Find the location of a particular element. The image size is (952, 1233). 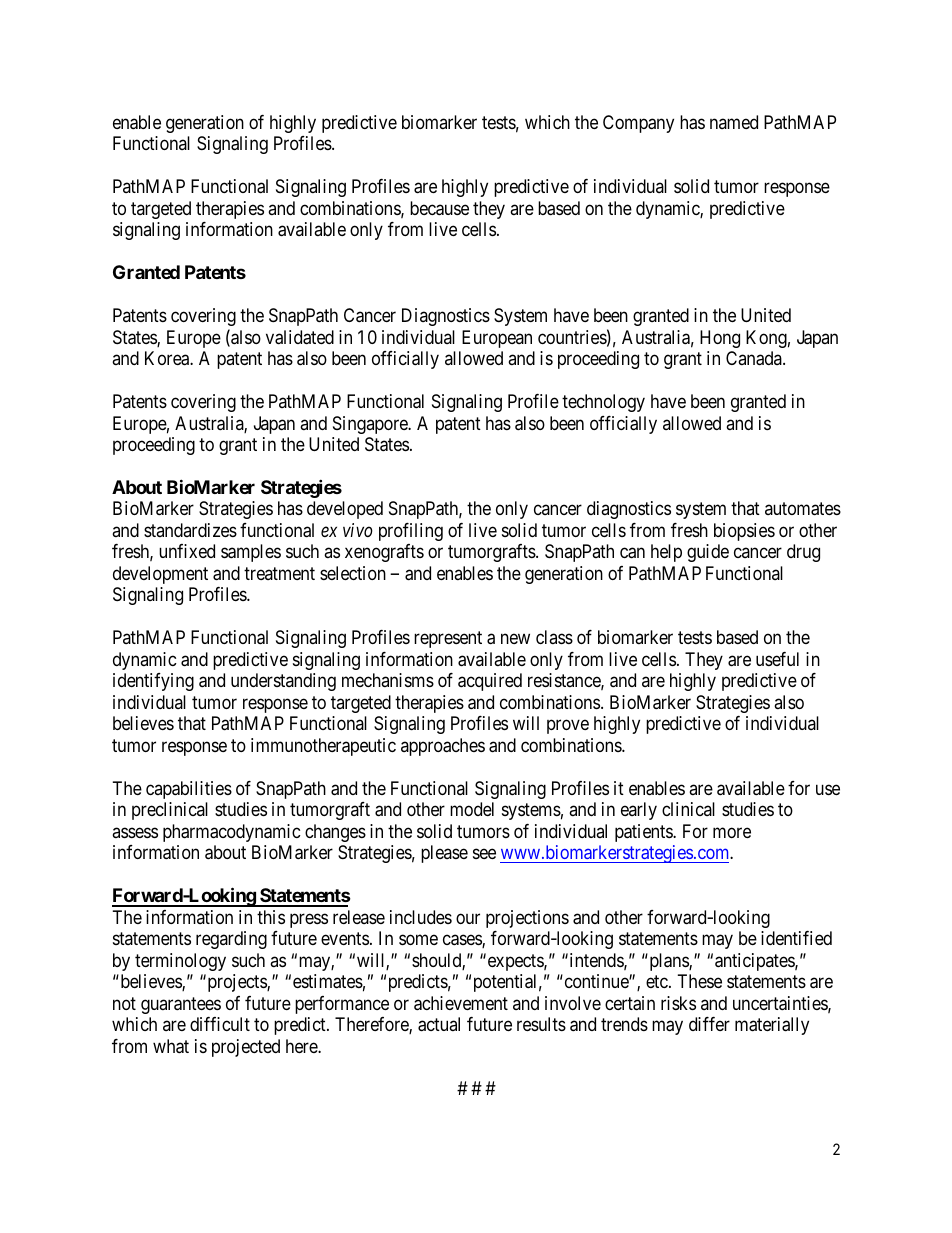

Canada is located at coordinates (755, 358).
